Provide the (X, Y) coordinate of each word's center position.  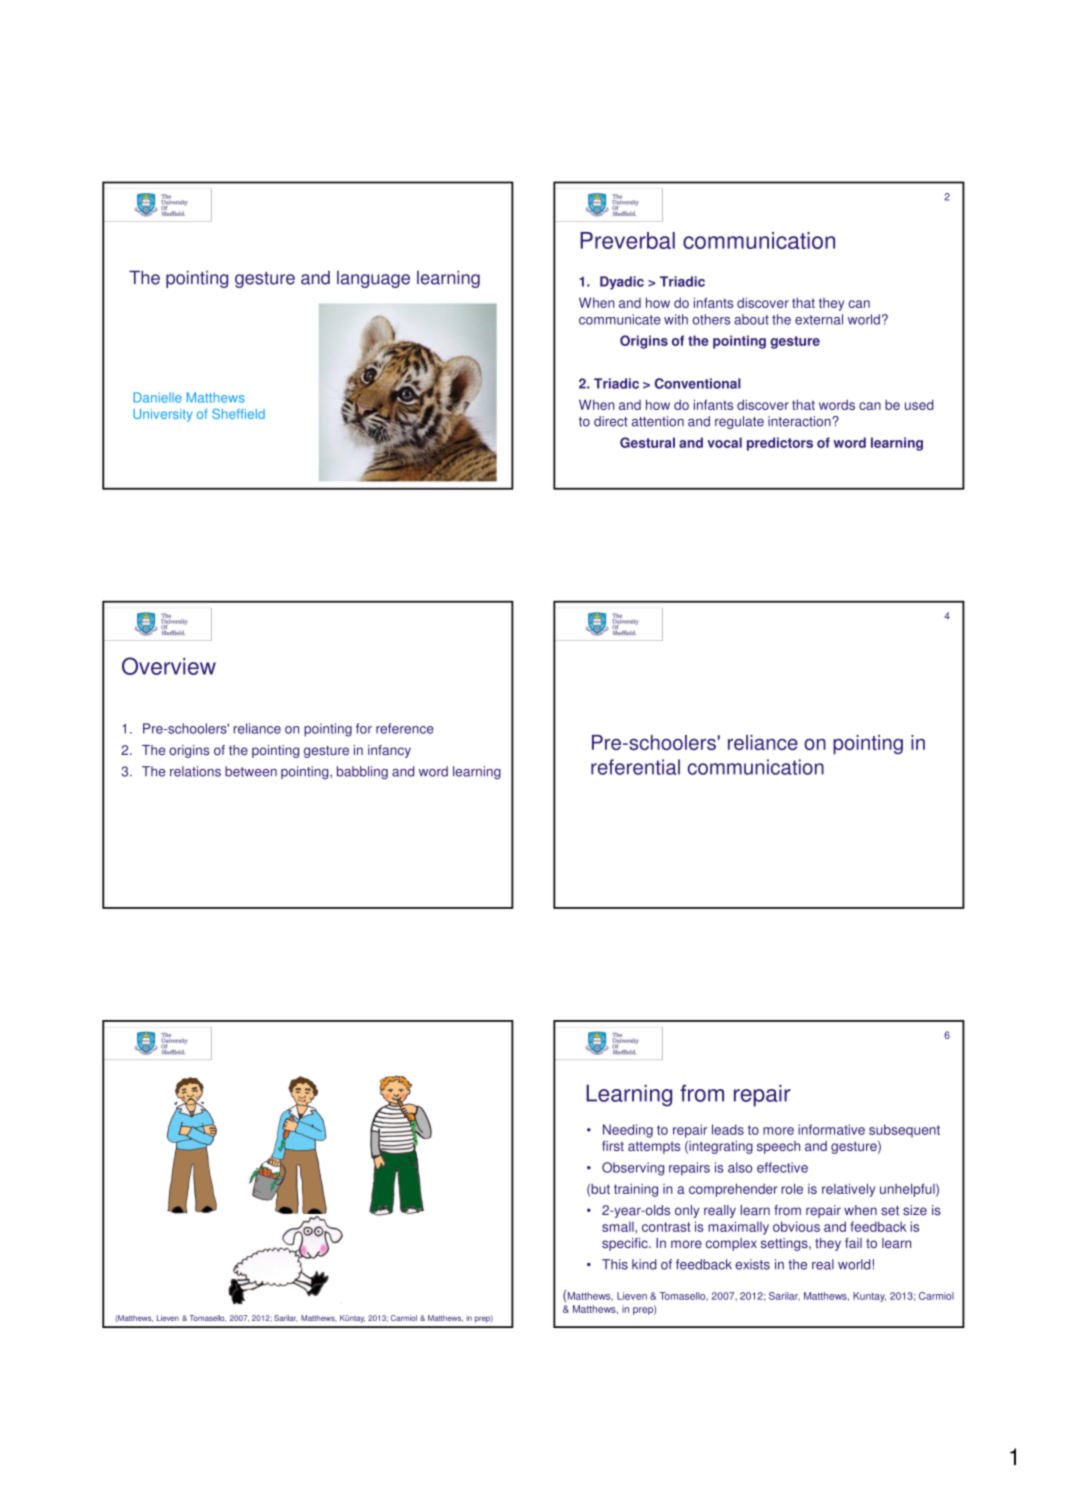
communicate (620, 319)
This (615, 1264)
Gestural (647, 442)
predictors (780, 444)
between (251, 771)
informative (831, 1129)
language (373, 279)
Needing (628, 1131)
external (819, 319)
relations (195, 771)
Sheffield (238, 414)
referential (635, 767)
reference (405, 728)
